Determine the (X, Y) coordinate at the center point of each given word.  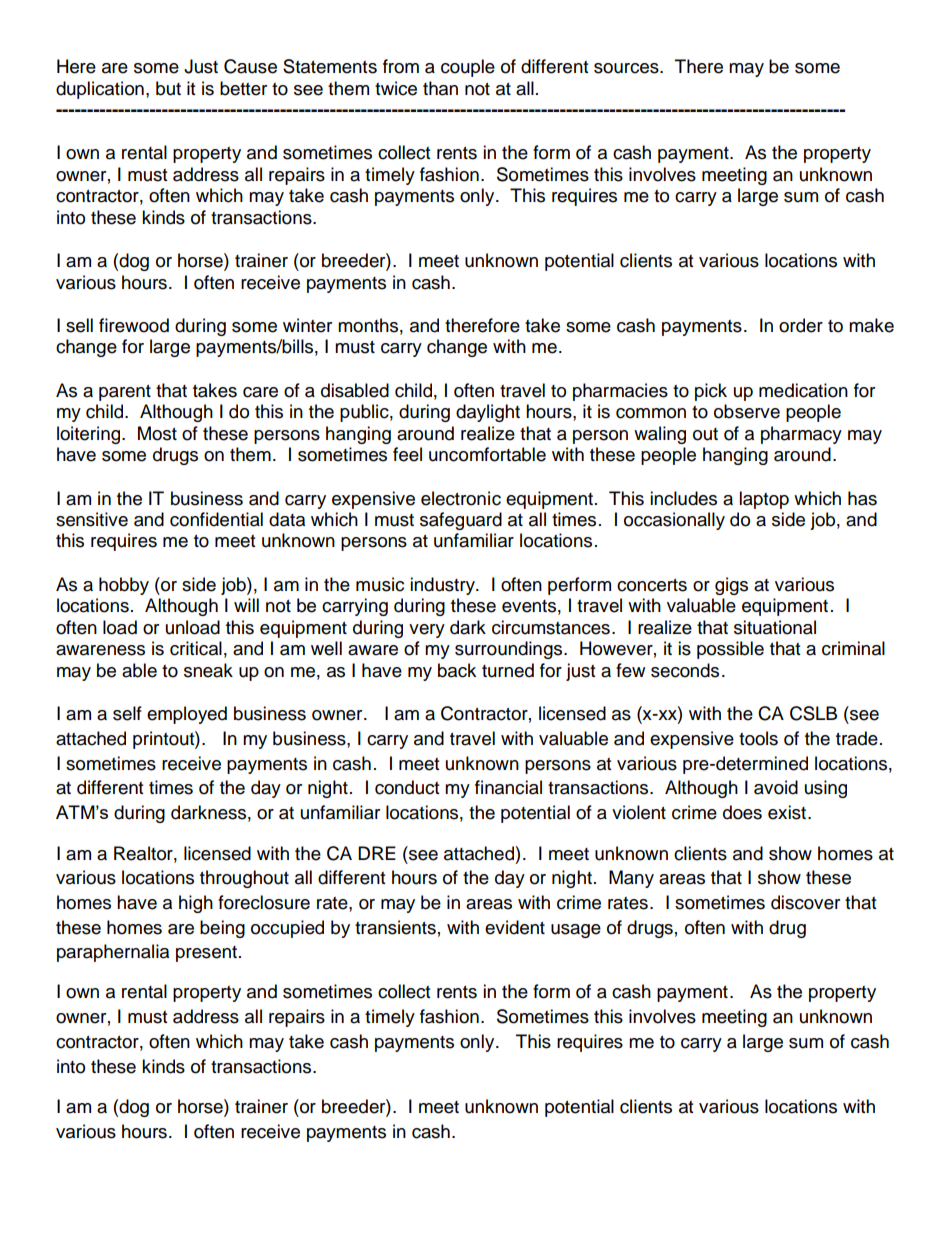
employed (187, 715)
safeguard (461, 521)
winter (307, 325)
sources (627, 68)
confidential (216, 519)
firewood (134, 325)
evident (515, 927)
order (801, 325)
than (440, 88)
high (196, 904)
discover (805, 902)
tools (758, 738)
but (168, 88)
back (457, 670)
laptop (764, 500)
